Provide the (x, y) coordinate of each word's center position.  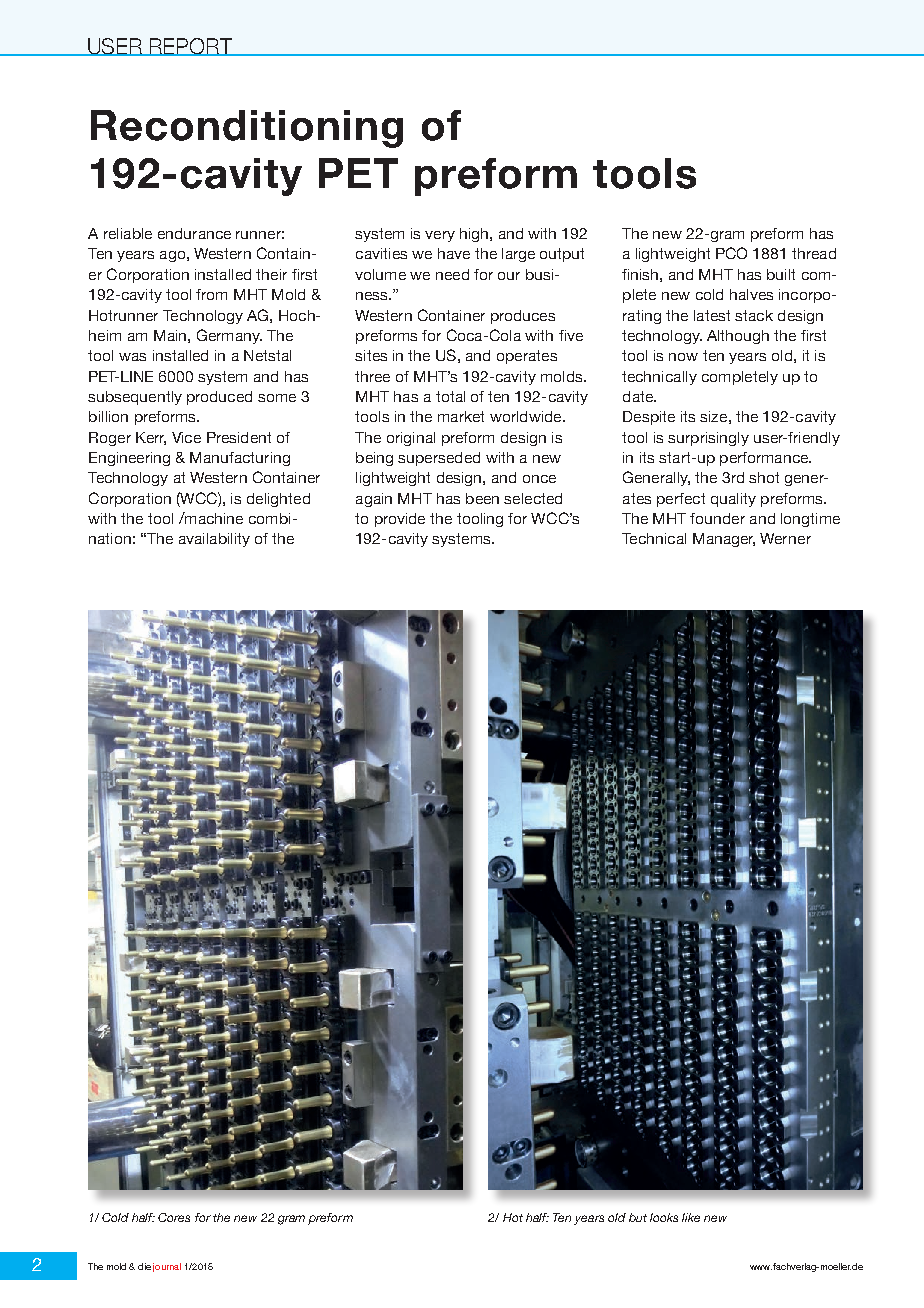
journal (167, 1267)
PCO (731, 253)
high (475, 235)
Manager (724, 540)
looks (664, 1217)
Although (738, 337)
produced (219, 398)
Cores (174, 1217)
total (450, 396)
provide (400, 520)
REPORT (191, 47)
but (638, 1217)
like (691, 1217)
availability (214, 540)
